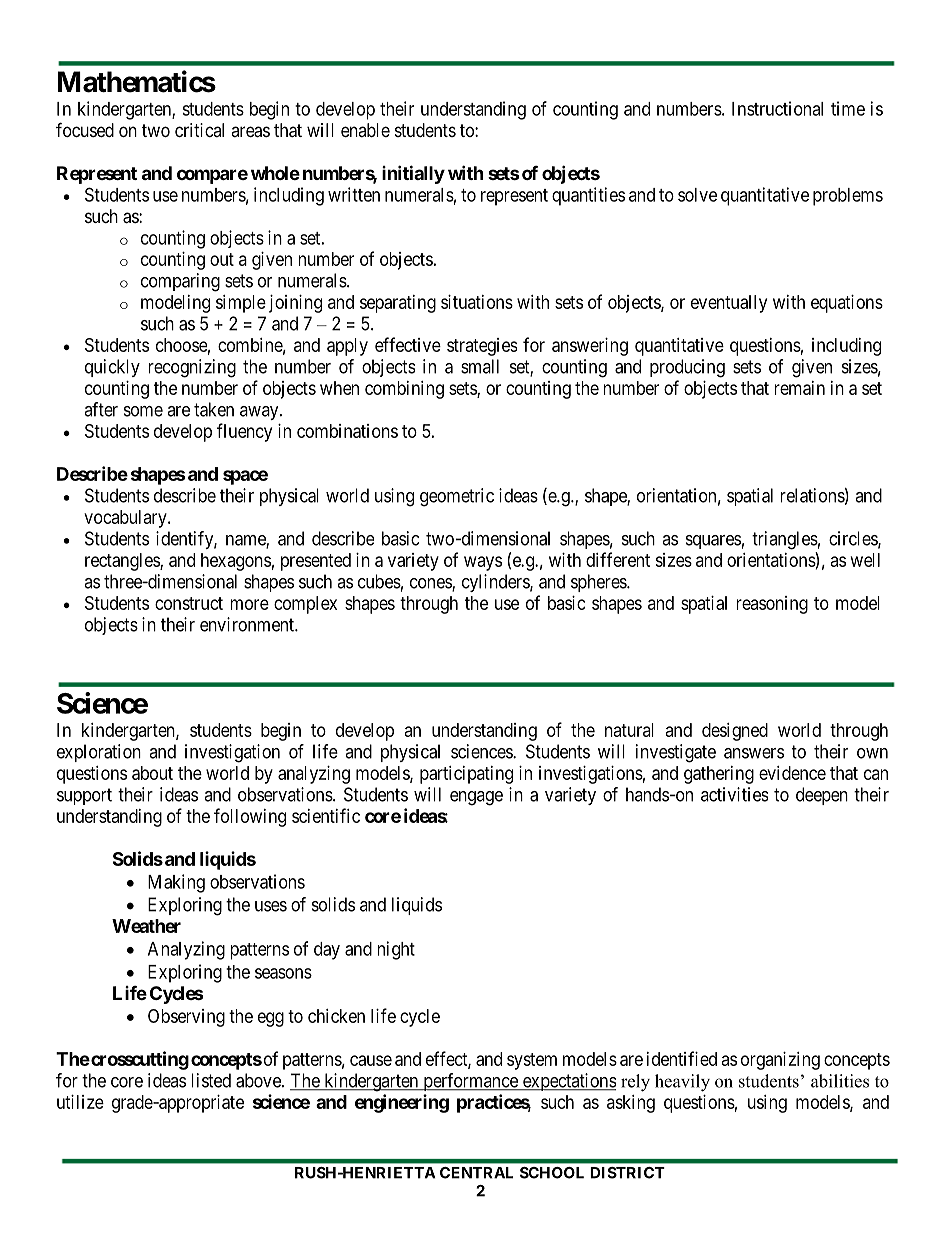 This screenshot has height=1233, width=952. What do you see at coordinates (822, 796) in the screenshot?
I see `deepen` at bounding box center [822, 796].
